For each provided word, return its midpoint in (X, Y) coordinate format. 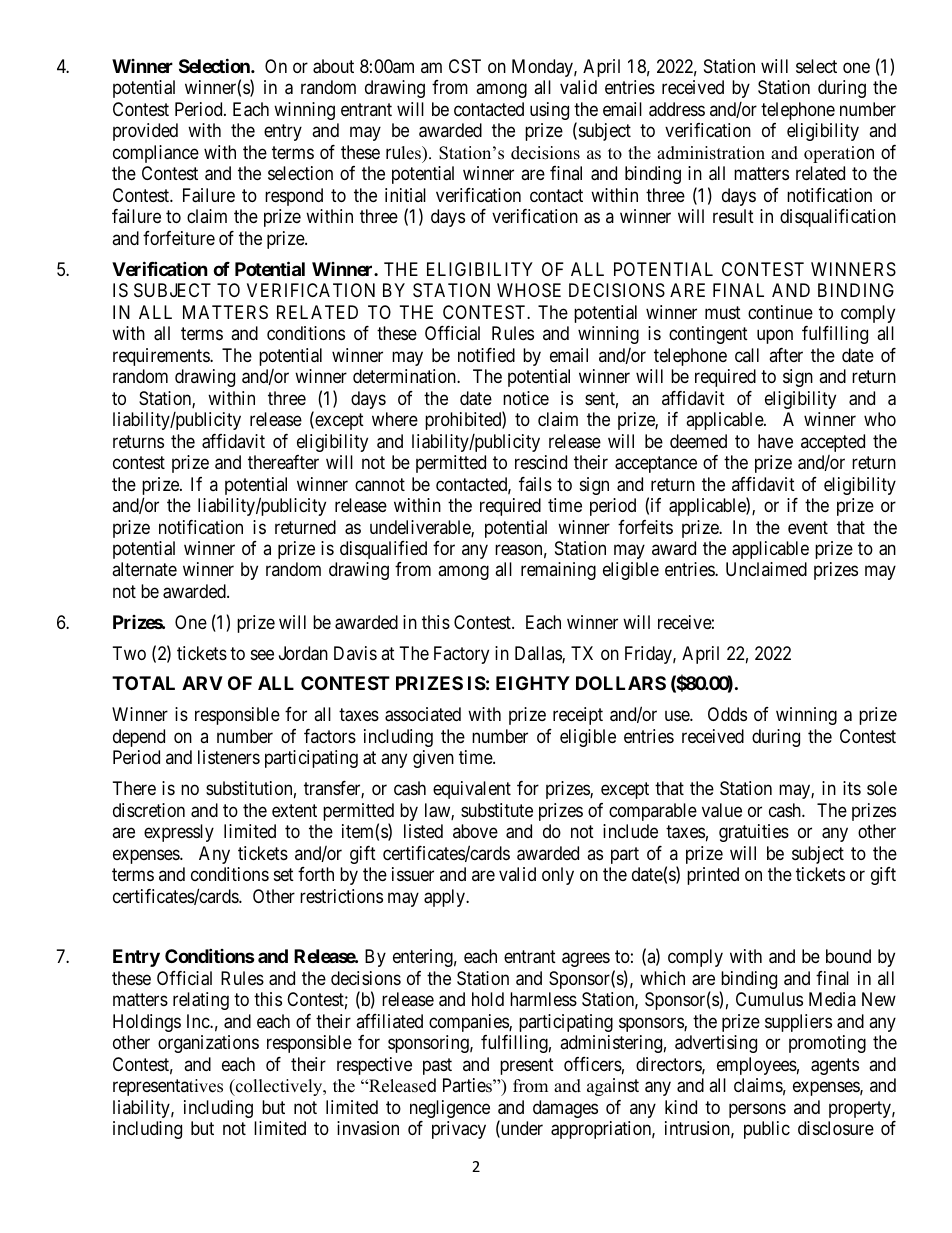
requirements (162, 357)
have (775, 441)
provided (145, 132)
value (722, 810)
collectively (279, 1087)
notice (526, 398)
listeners (229, 757)
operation (839, 154)
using (549, 111)
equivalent (472, 790)
